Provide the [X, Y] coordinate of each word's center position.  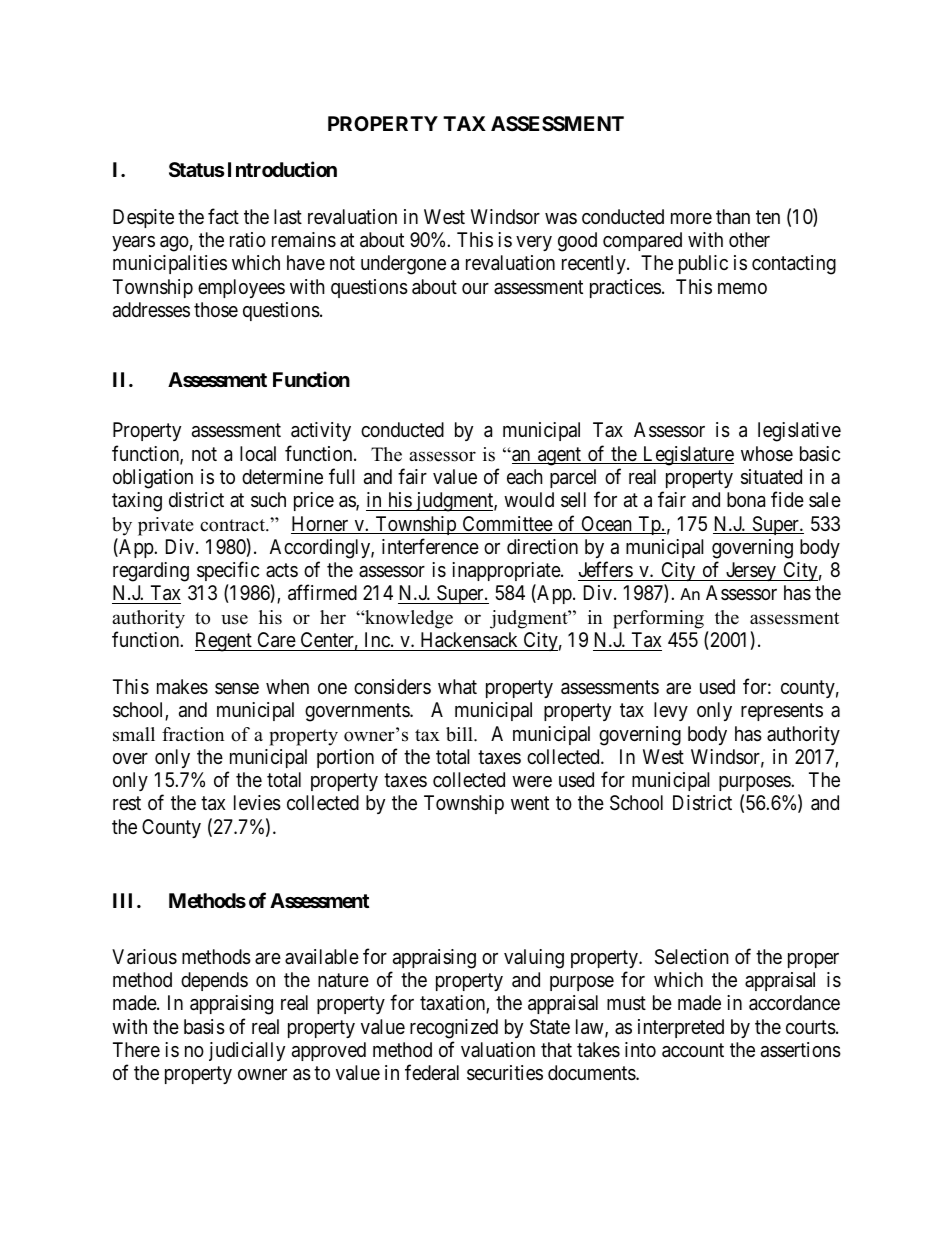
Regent [224, 642]
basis [204, 1027]
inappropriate [507, 571]
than [733, 217]
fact [223, 216]
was [561, 219]
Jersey [751, 571]
